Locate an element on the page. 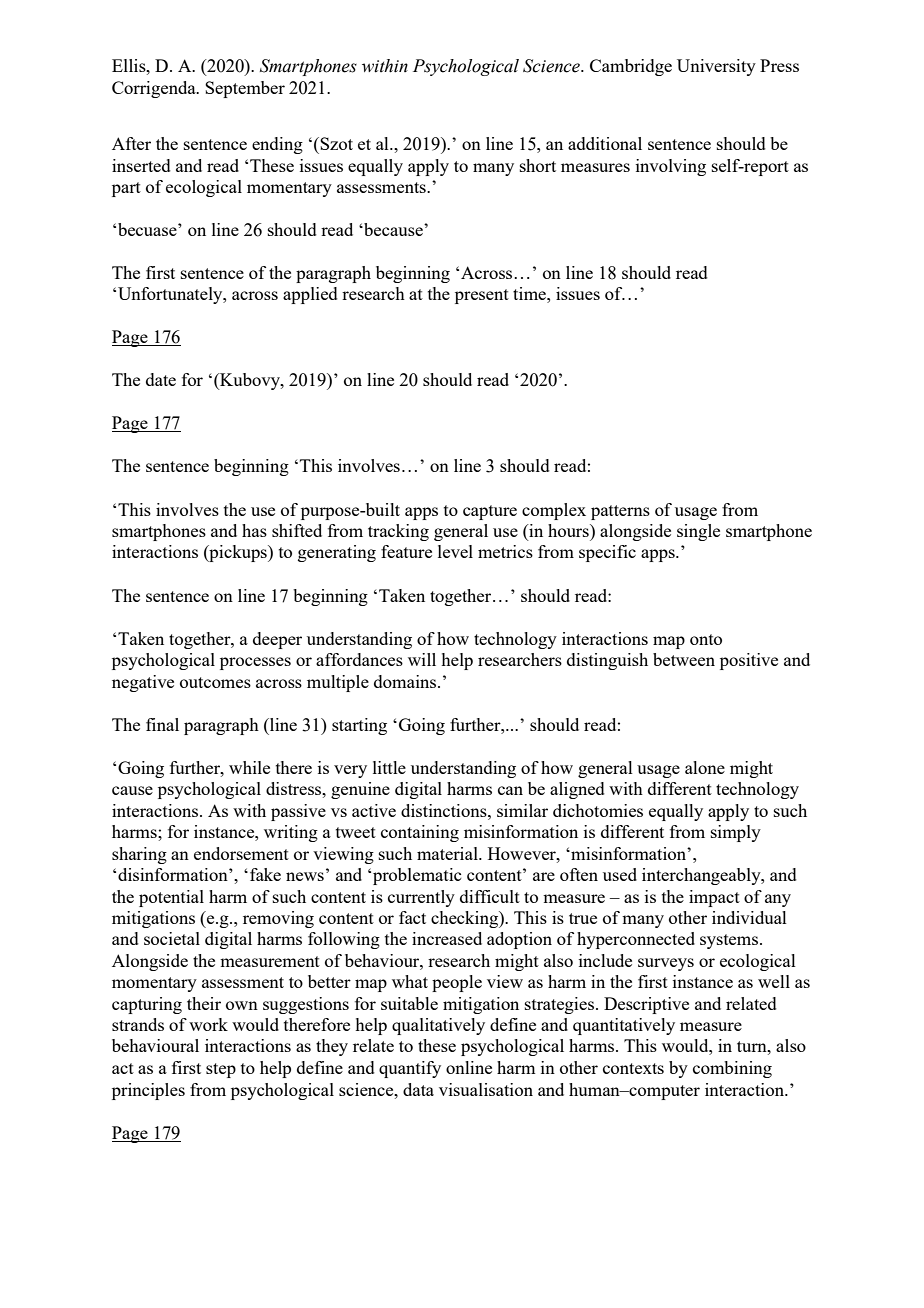 This document has height=1308, width=924. combining is located at coordinates (732, 1069).
